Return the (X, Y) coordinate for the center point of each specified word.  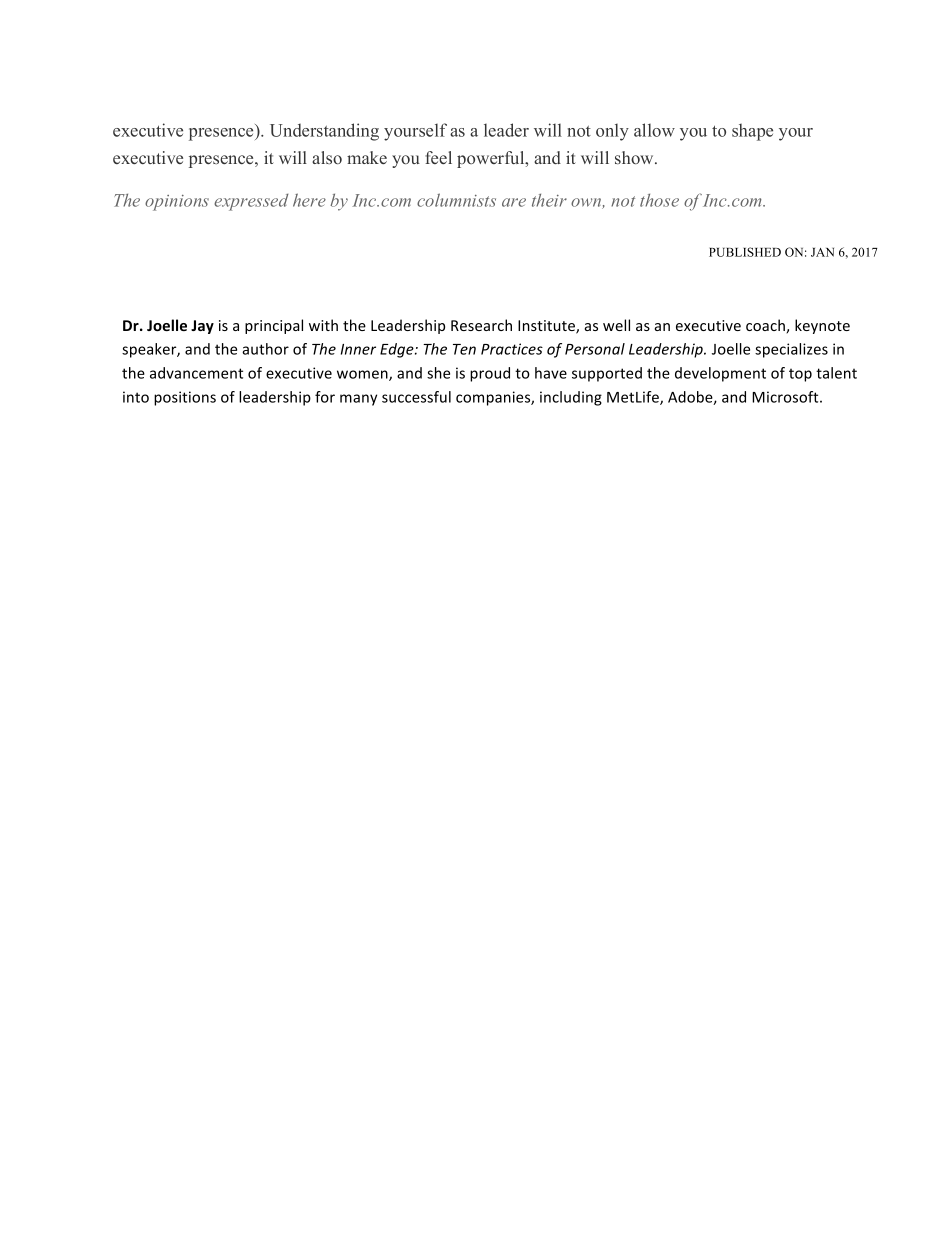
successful (416, 397)
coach (766, 326)
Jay (202, 327)
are (514, 202)
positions (185, 398)
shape (752, 132)
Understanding (324, 132)
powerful (492, 159)
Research (481, 325)
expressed (251, 202)
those (659, 200)
